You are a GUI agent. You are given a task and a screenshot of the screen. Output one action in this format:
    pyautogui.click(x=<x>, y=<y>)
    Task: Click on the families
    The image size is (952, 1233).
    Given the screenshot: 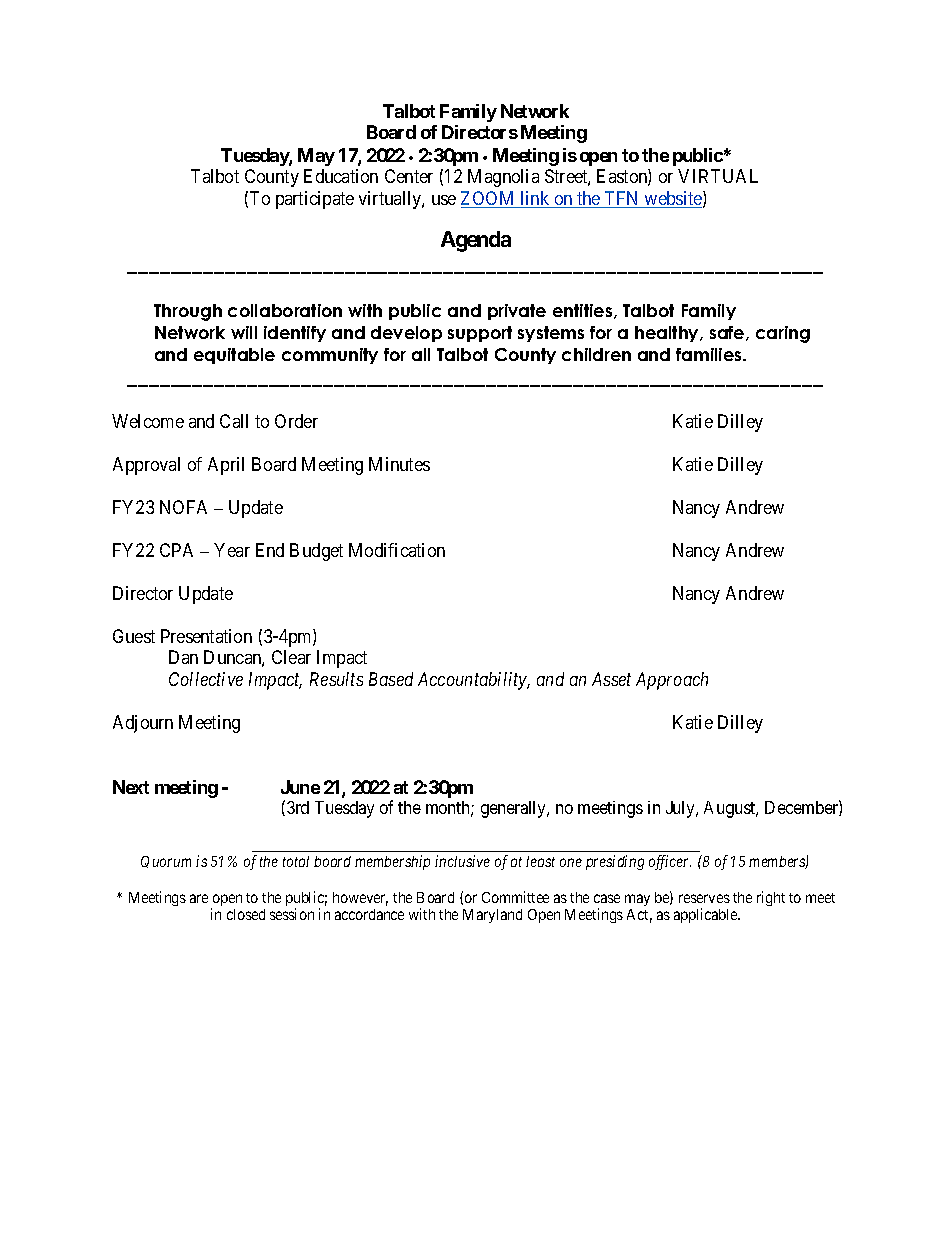 What is the action you would take?
    pyautogui.click(x=710, y=354)
